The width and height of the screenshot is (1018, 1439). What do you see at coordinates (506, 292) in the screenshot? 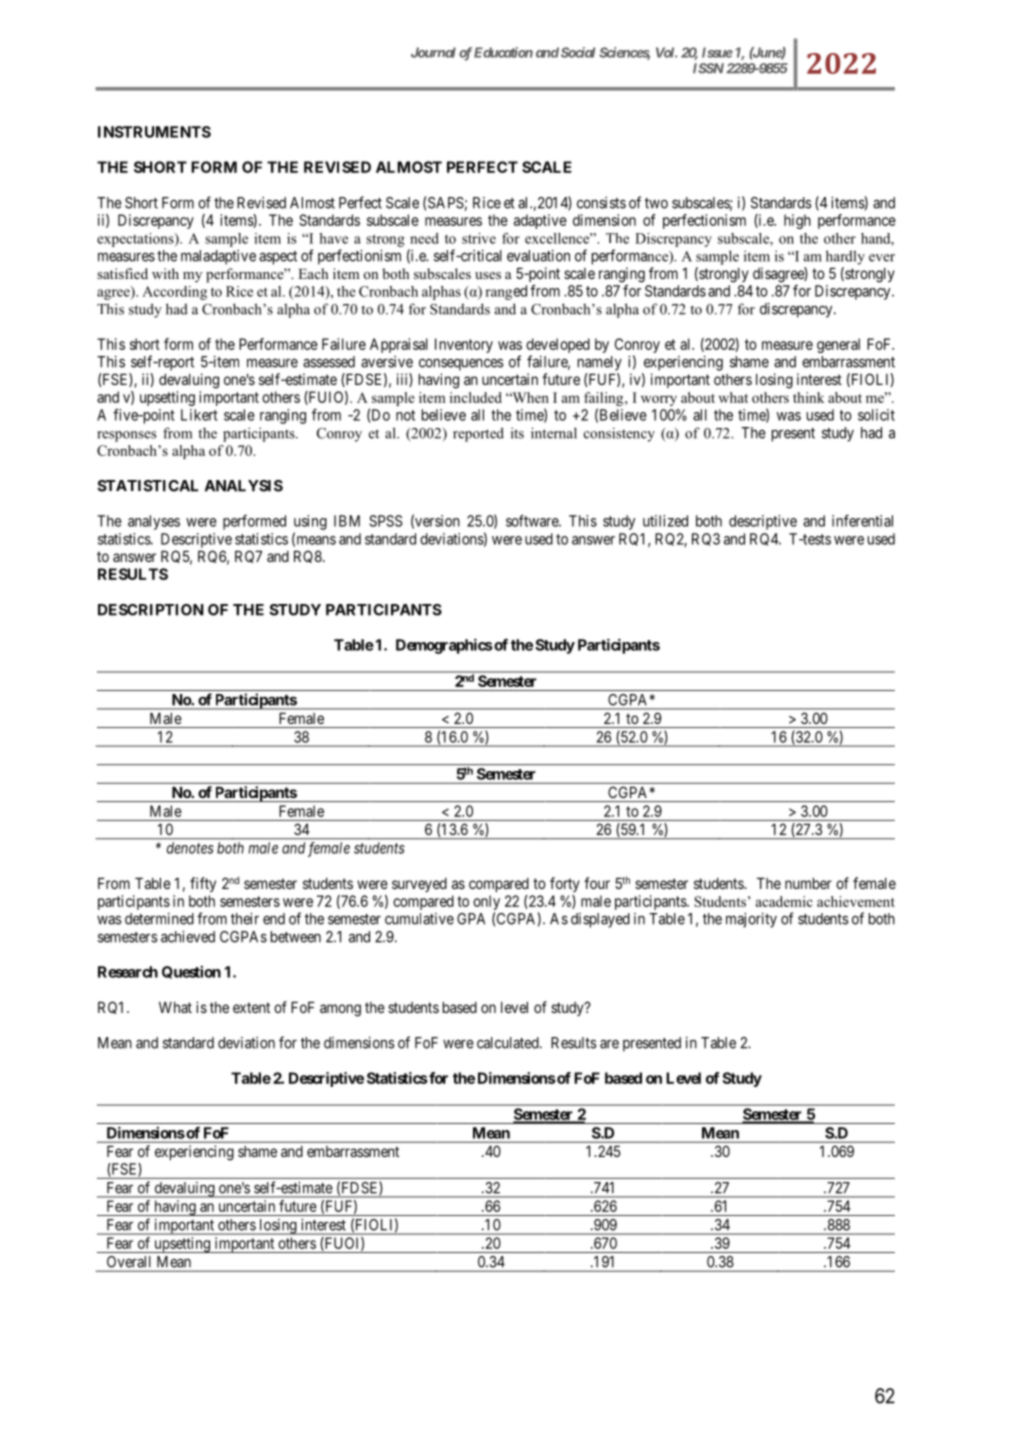
I see `ranged` at bounding box center [506, 292].
